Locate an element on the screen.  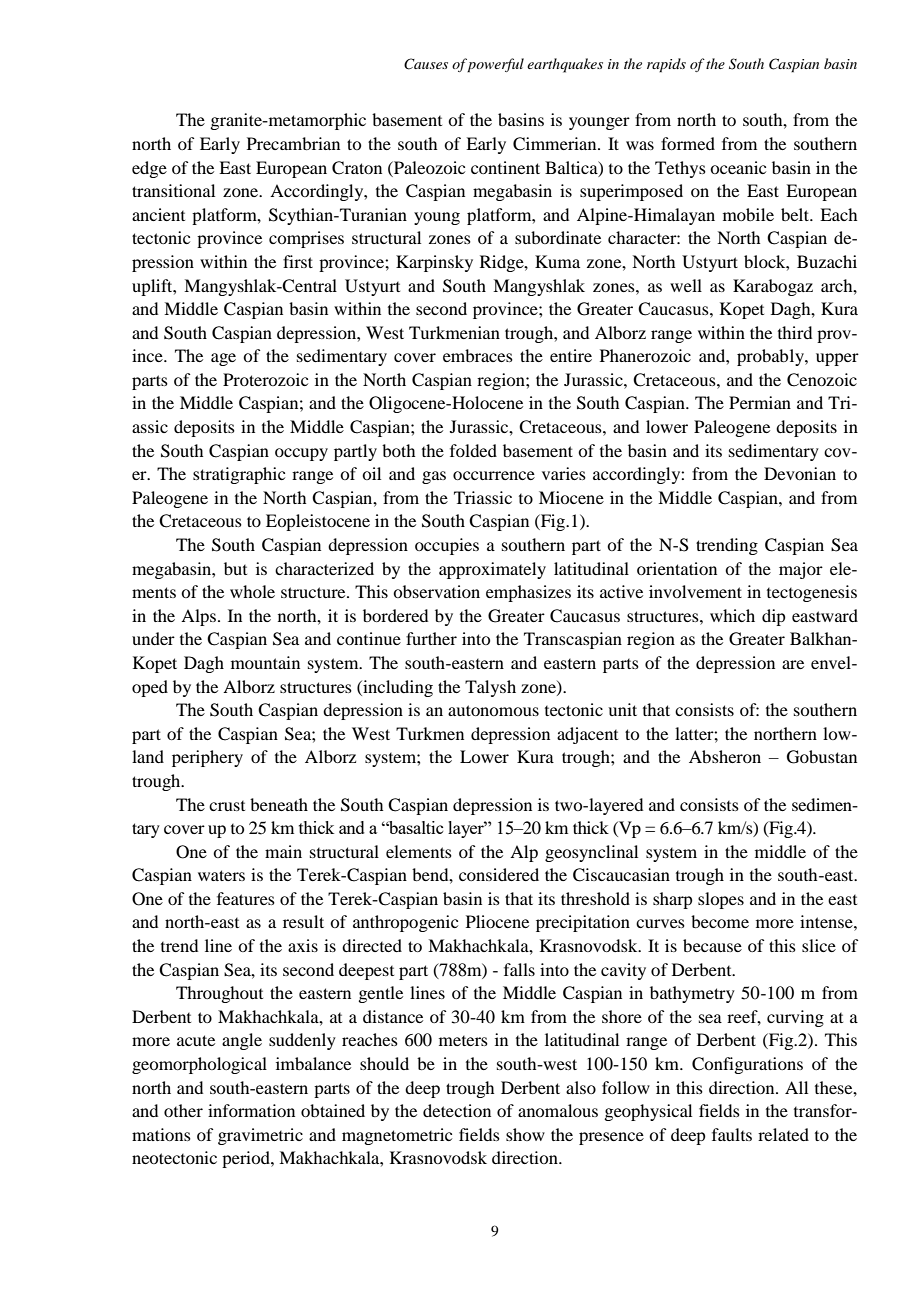
information is located at coordinates (251, 1110).
